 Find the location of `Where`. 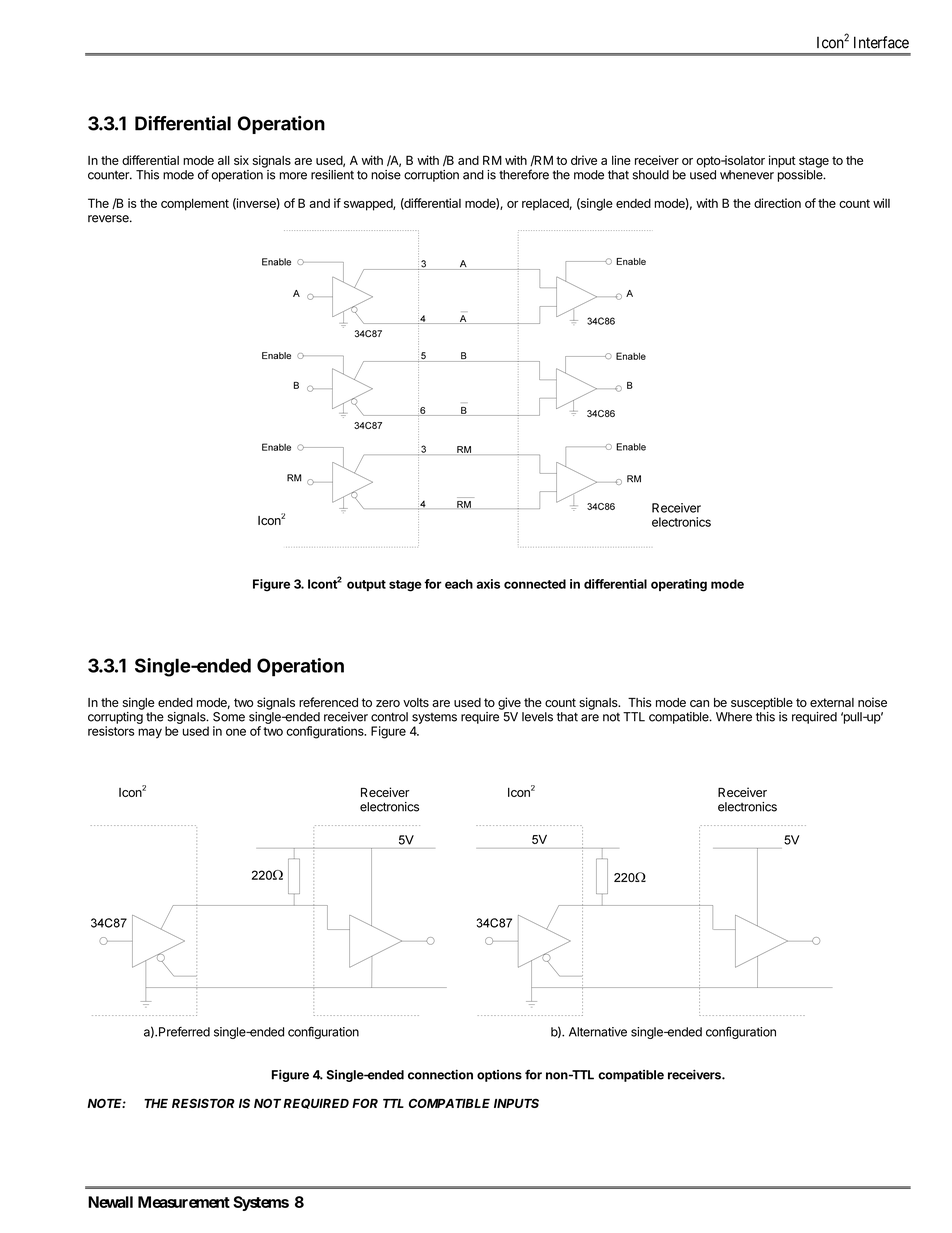

Where is located at coordinates (734, 717).
